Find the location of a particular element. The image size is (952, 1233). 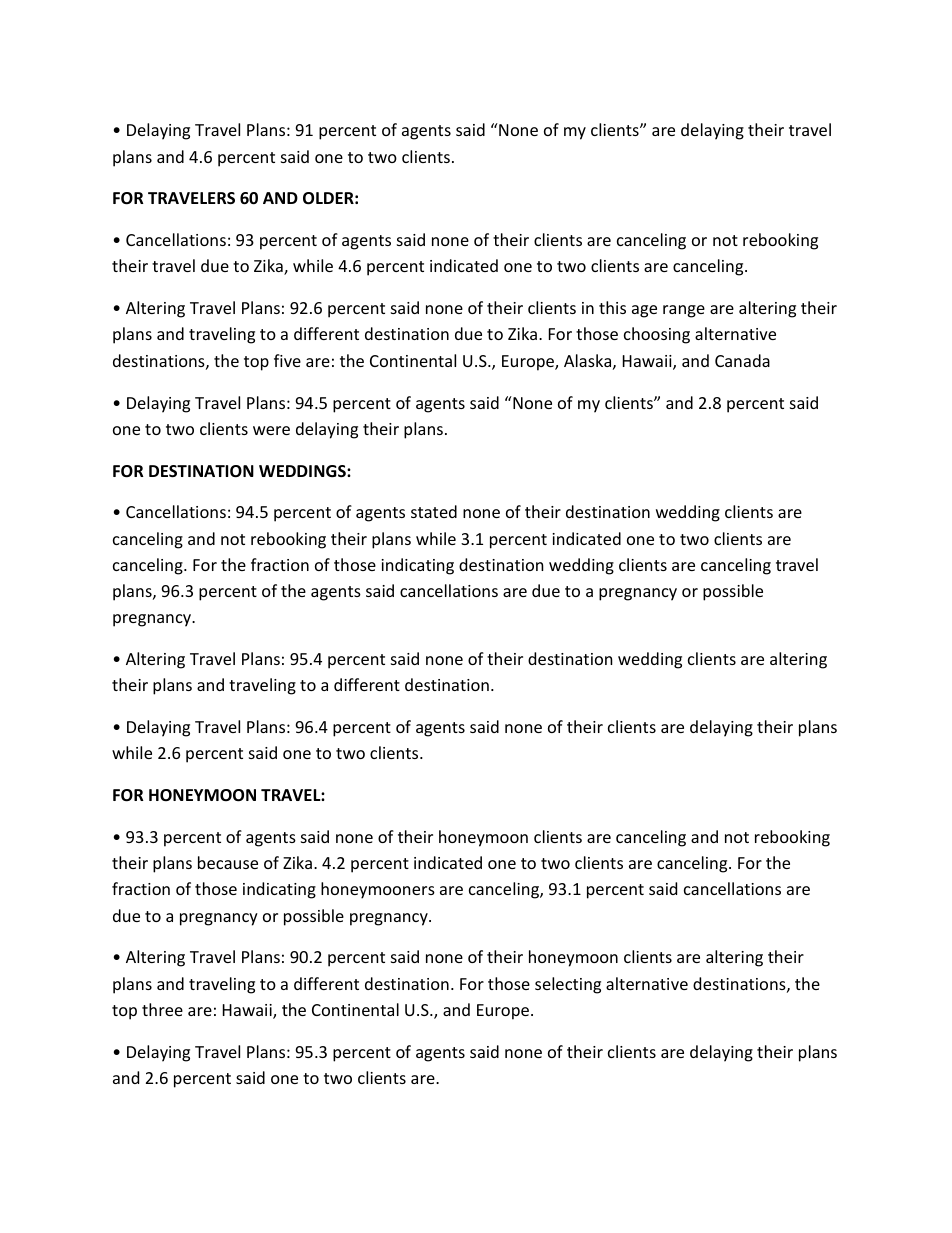

Canada is located at coordinates (742, 360).
